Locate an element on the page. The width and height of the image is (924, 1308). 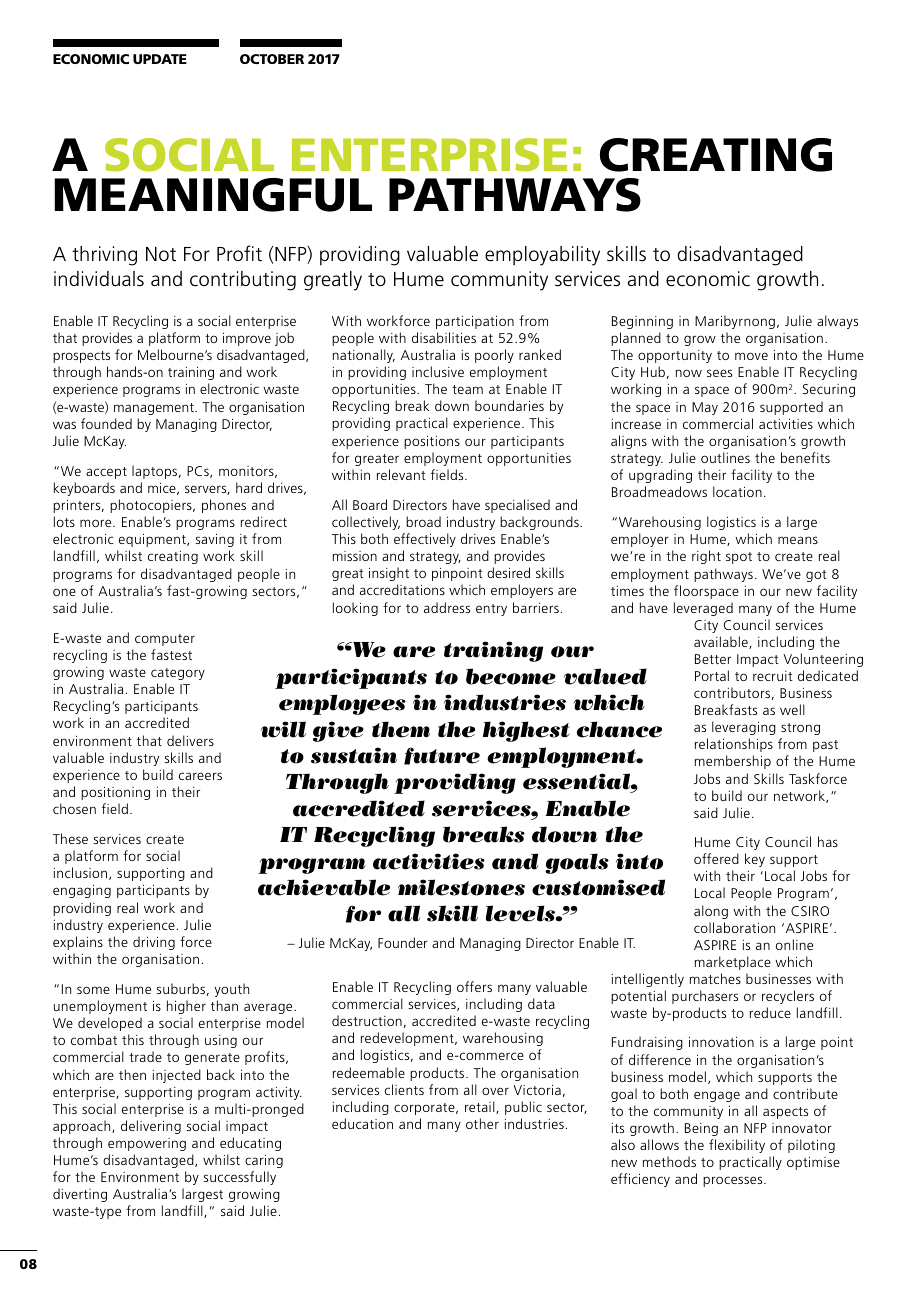
empowering is located at coordinates (147, 1144).
